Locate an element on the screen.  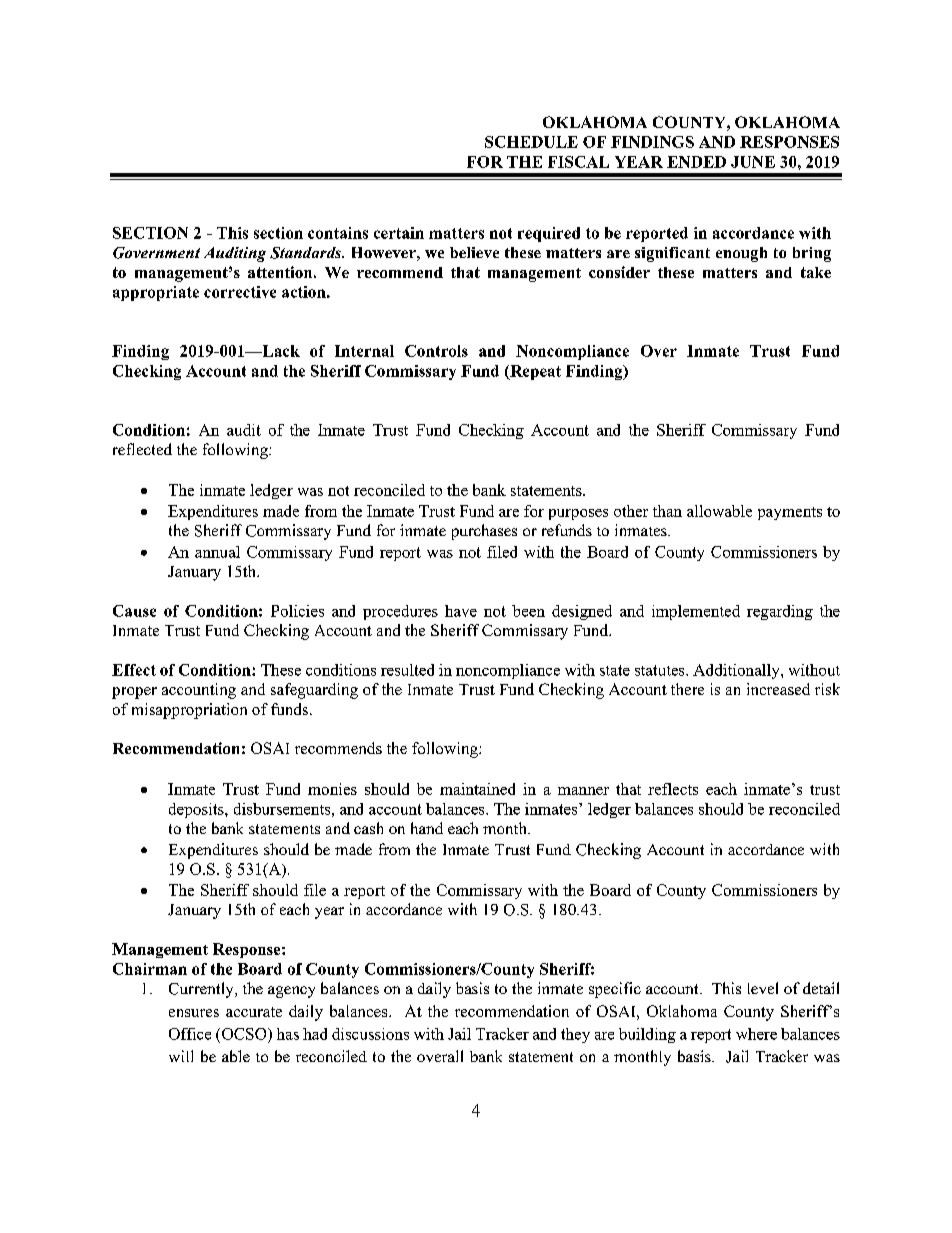
deposits is located at coordinates (197, 810).
